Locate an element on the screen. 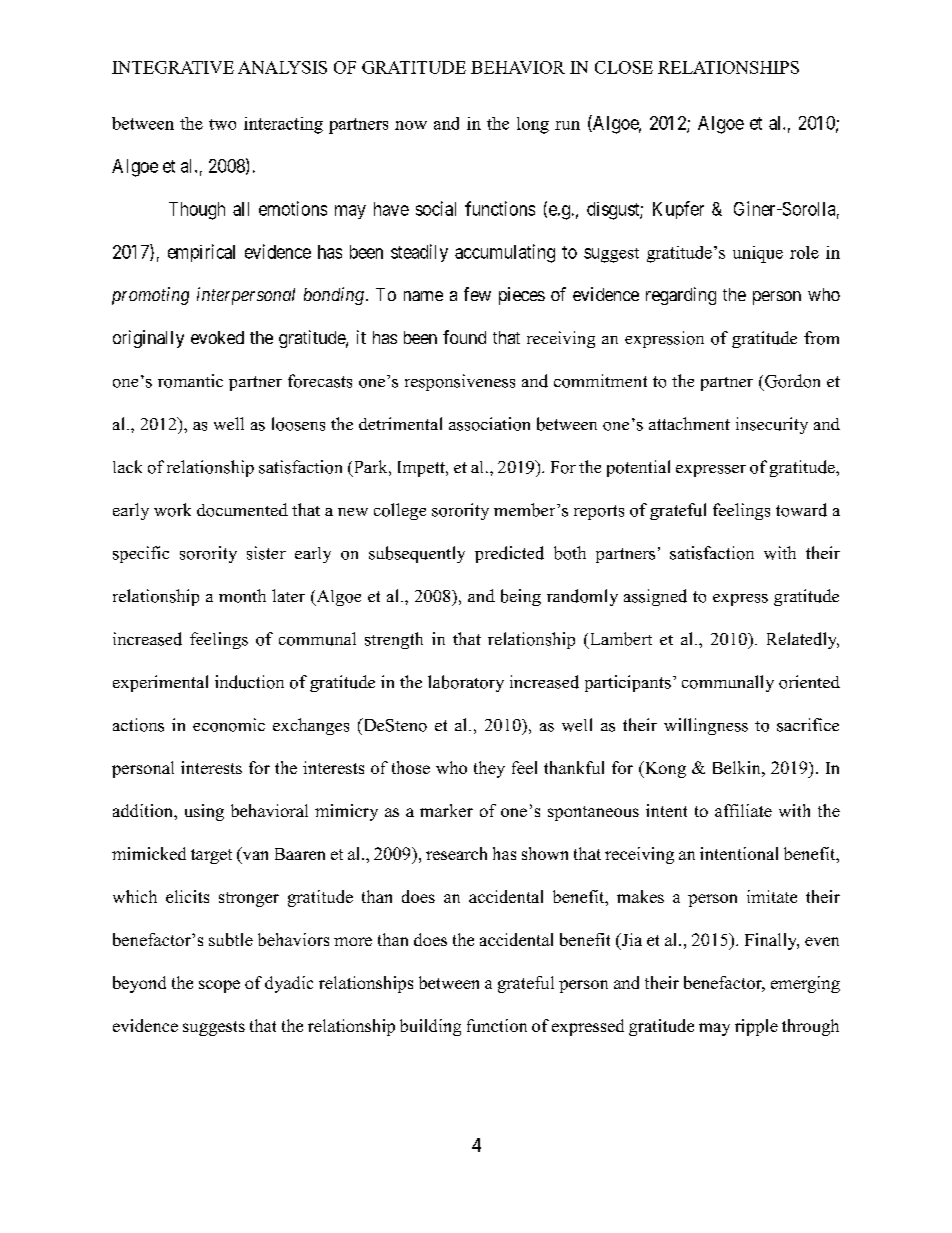  willingness is located at coordinates (706, 726).
